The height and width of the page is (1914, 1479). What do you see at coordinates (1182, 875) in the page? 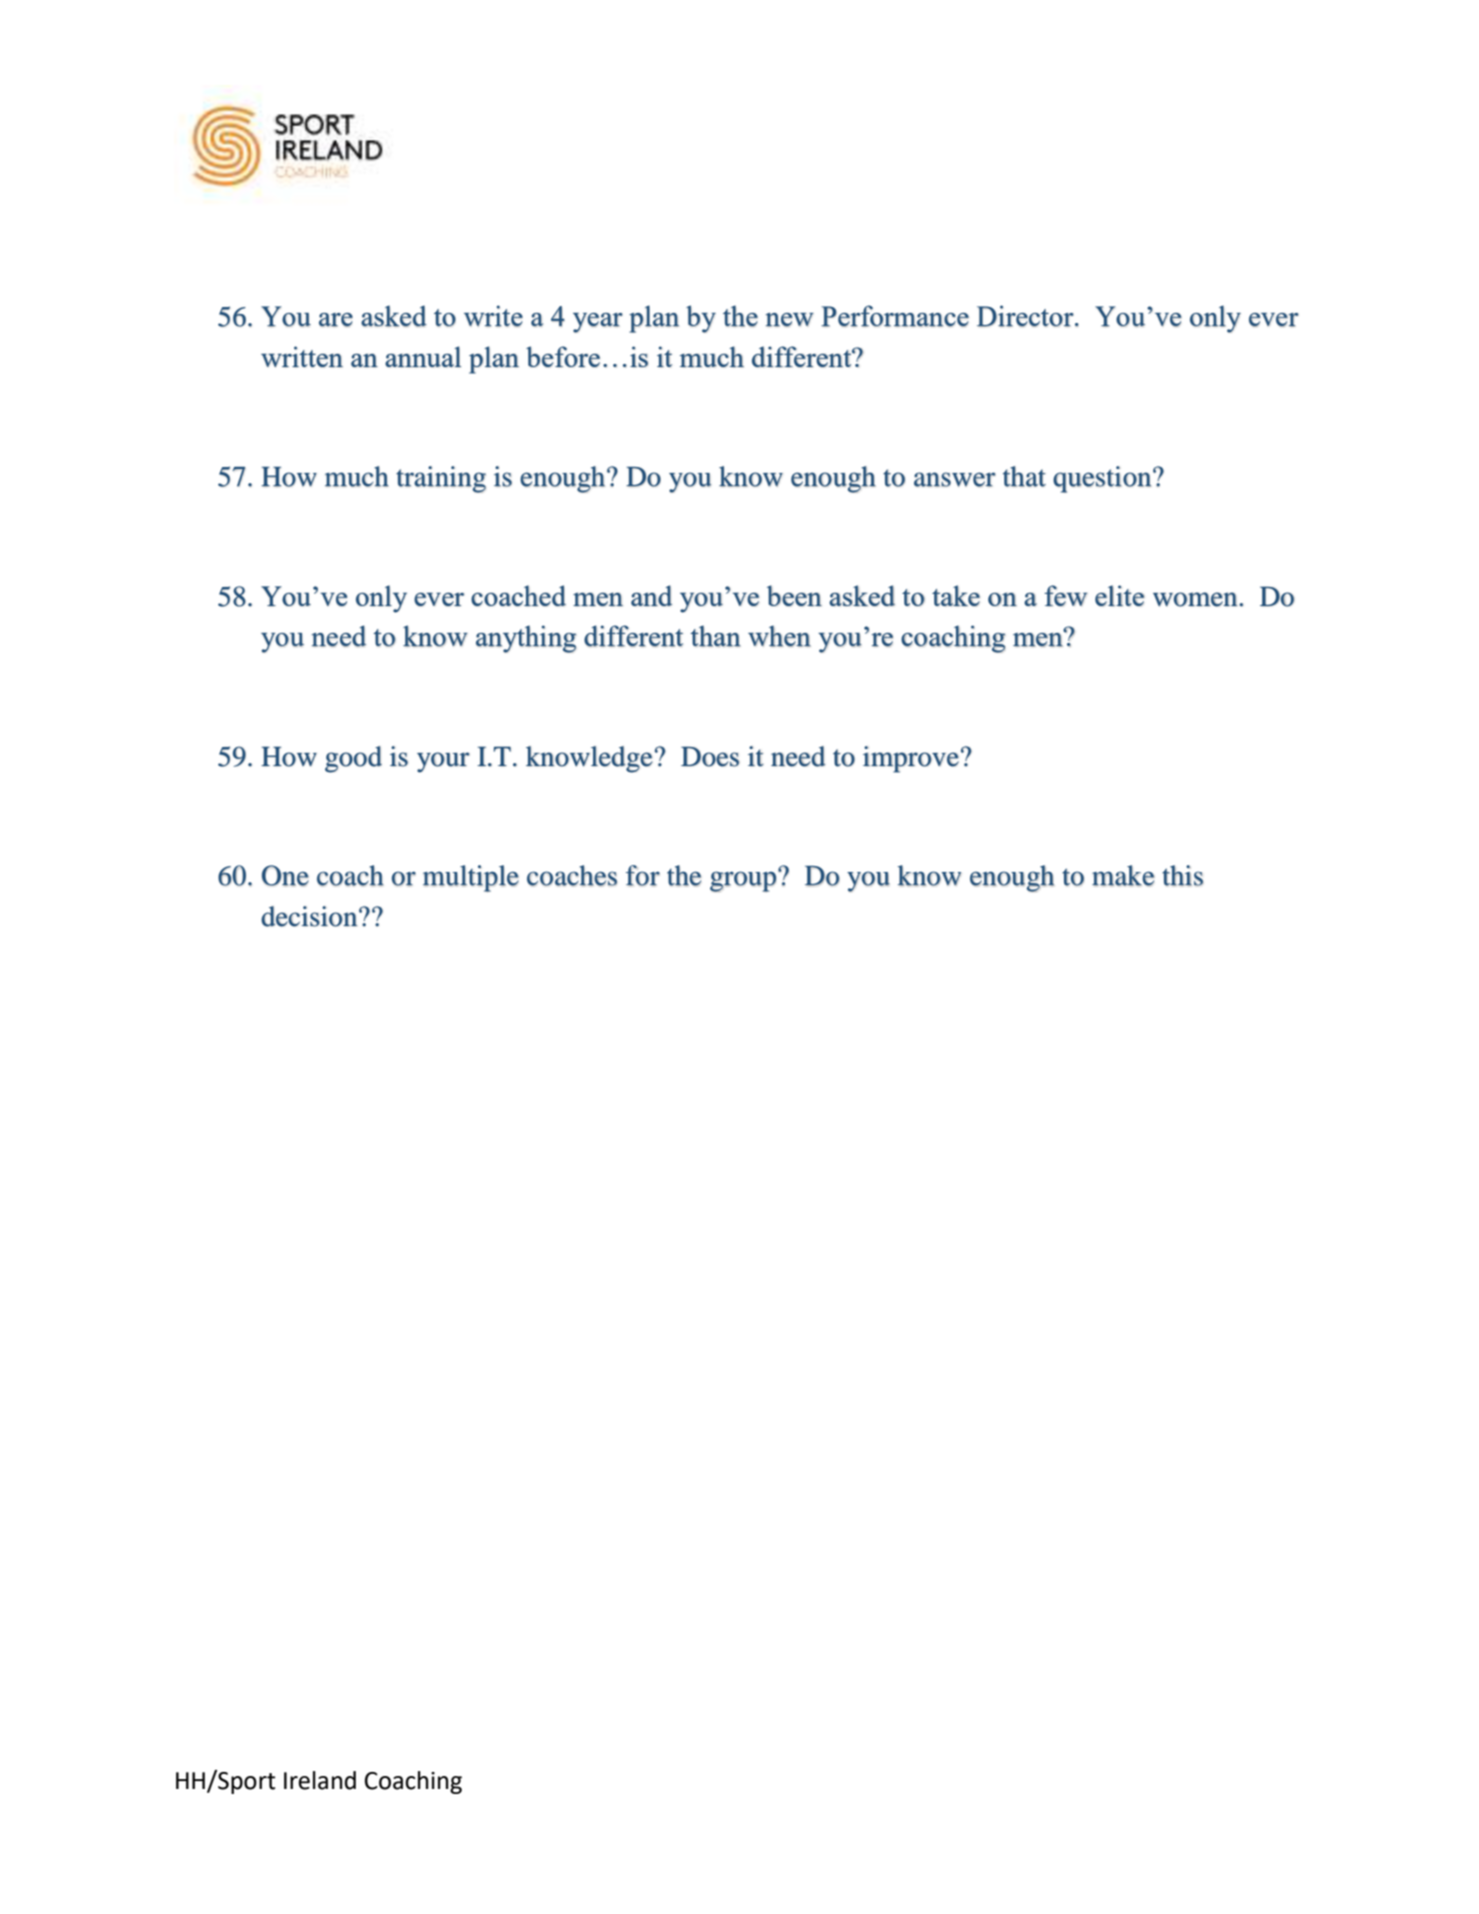
I see `this` at bounding box center [1182, 875].
